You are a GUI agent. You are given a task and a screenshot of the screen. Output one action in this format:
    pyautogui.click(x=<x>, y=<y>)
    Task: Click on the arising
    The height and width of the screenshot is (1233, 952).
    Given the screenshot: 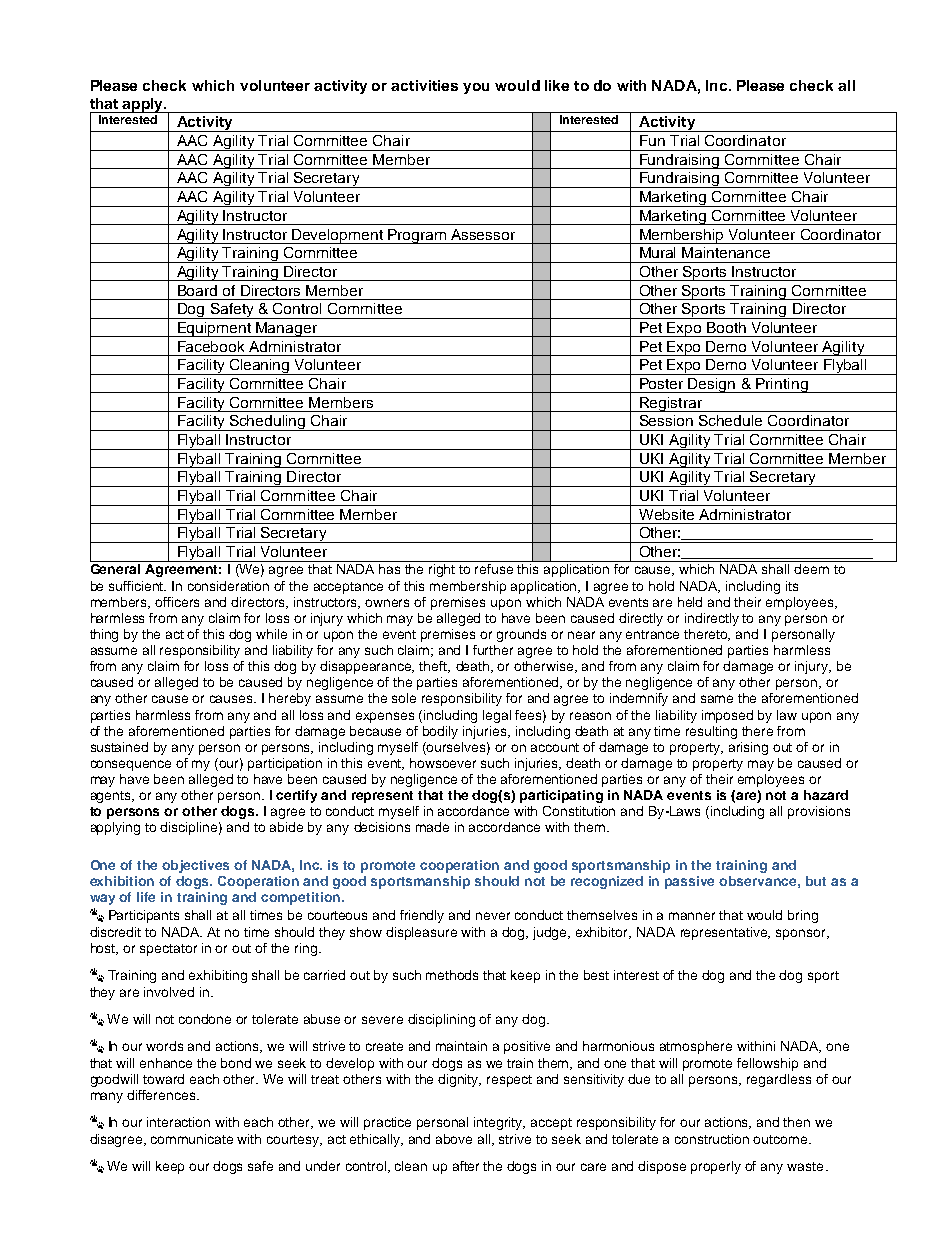 What is the action you would take?
    pyautogui.click(x=748, y=748)
